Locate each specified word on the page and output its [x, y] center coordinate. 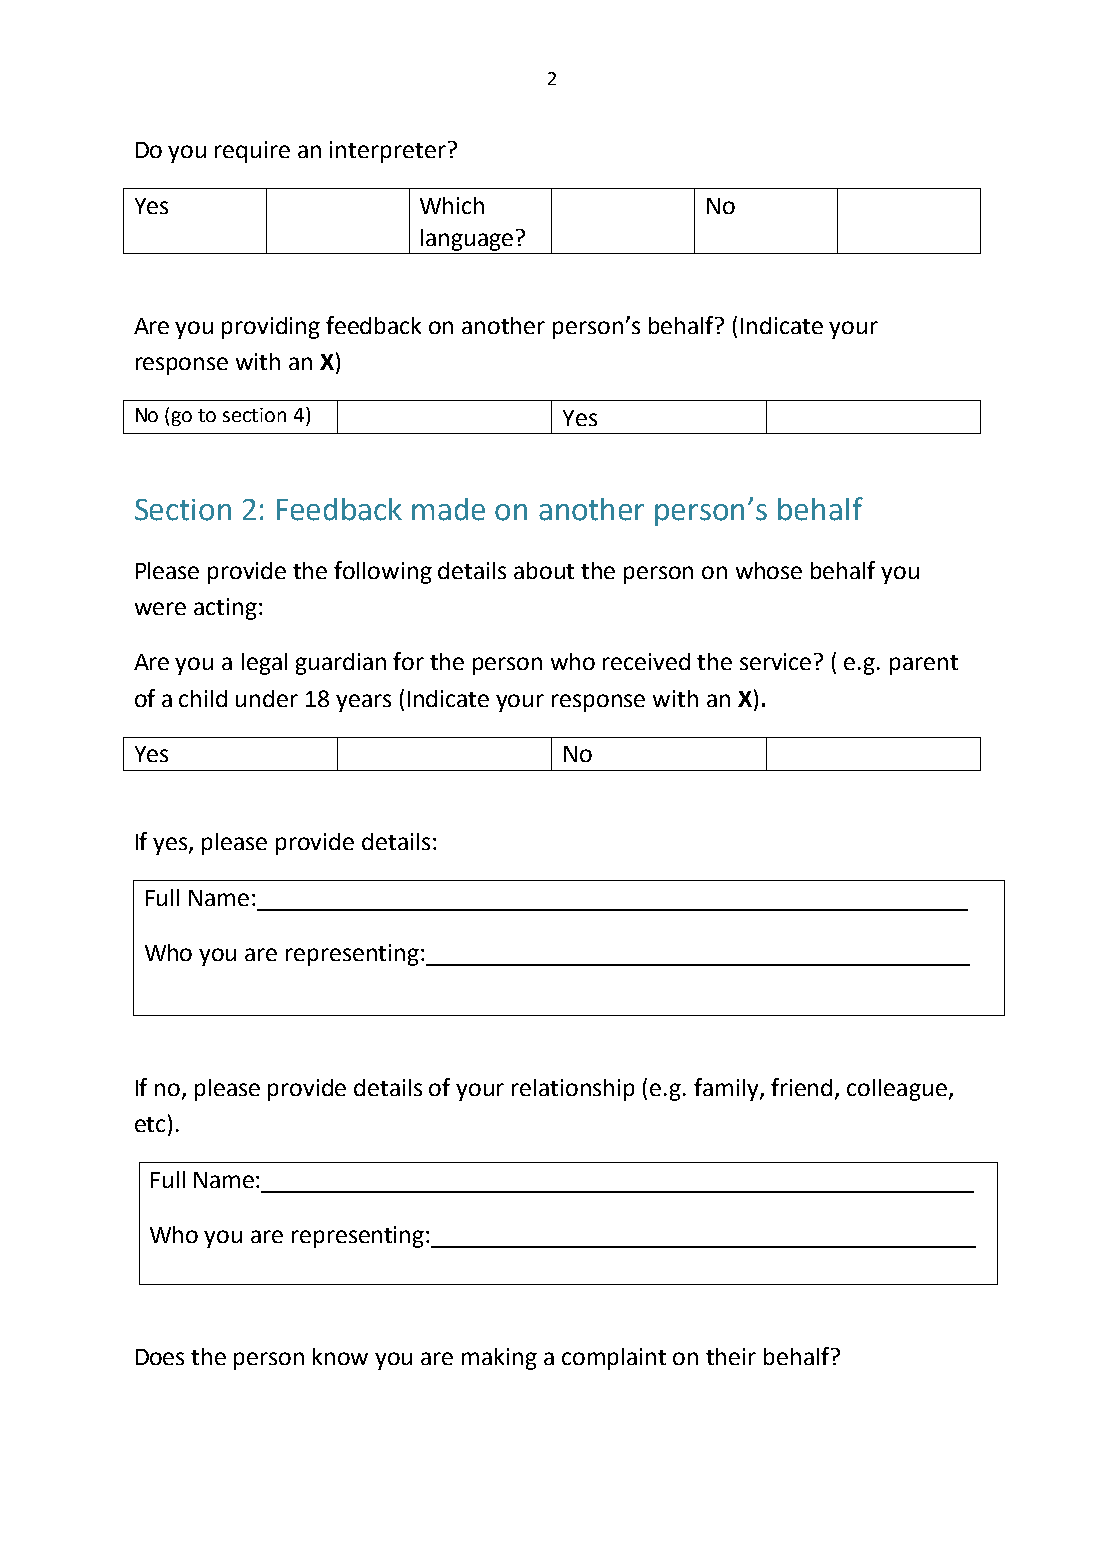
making [499, 1359]
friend [801, 1087]
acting [225, 609]
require [252, 152]
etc [150, 1124]
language [467, 240]
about [544, 570]
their [731, 1356]
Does [160, 1357]
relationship [573, 1090]
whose [769, 570]
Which [452, 205]
